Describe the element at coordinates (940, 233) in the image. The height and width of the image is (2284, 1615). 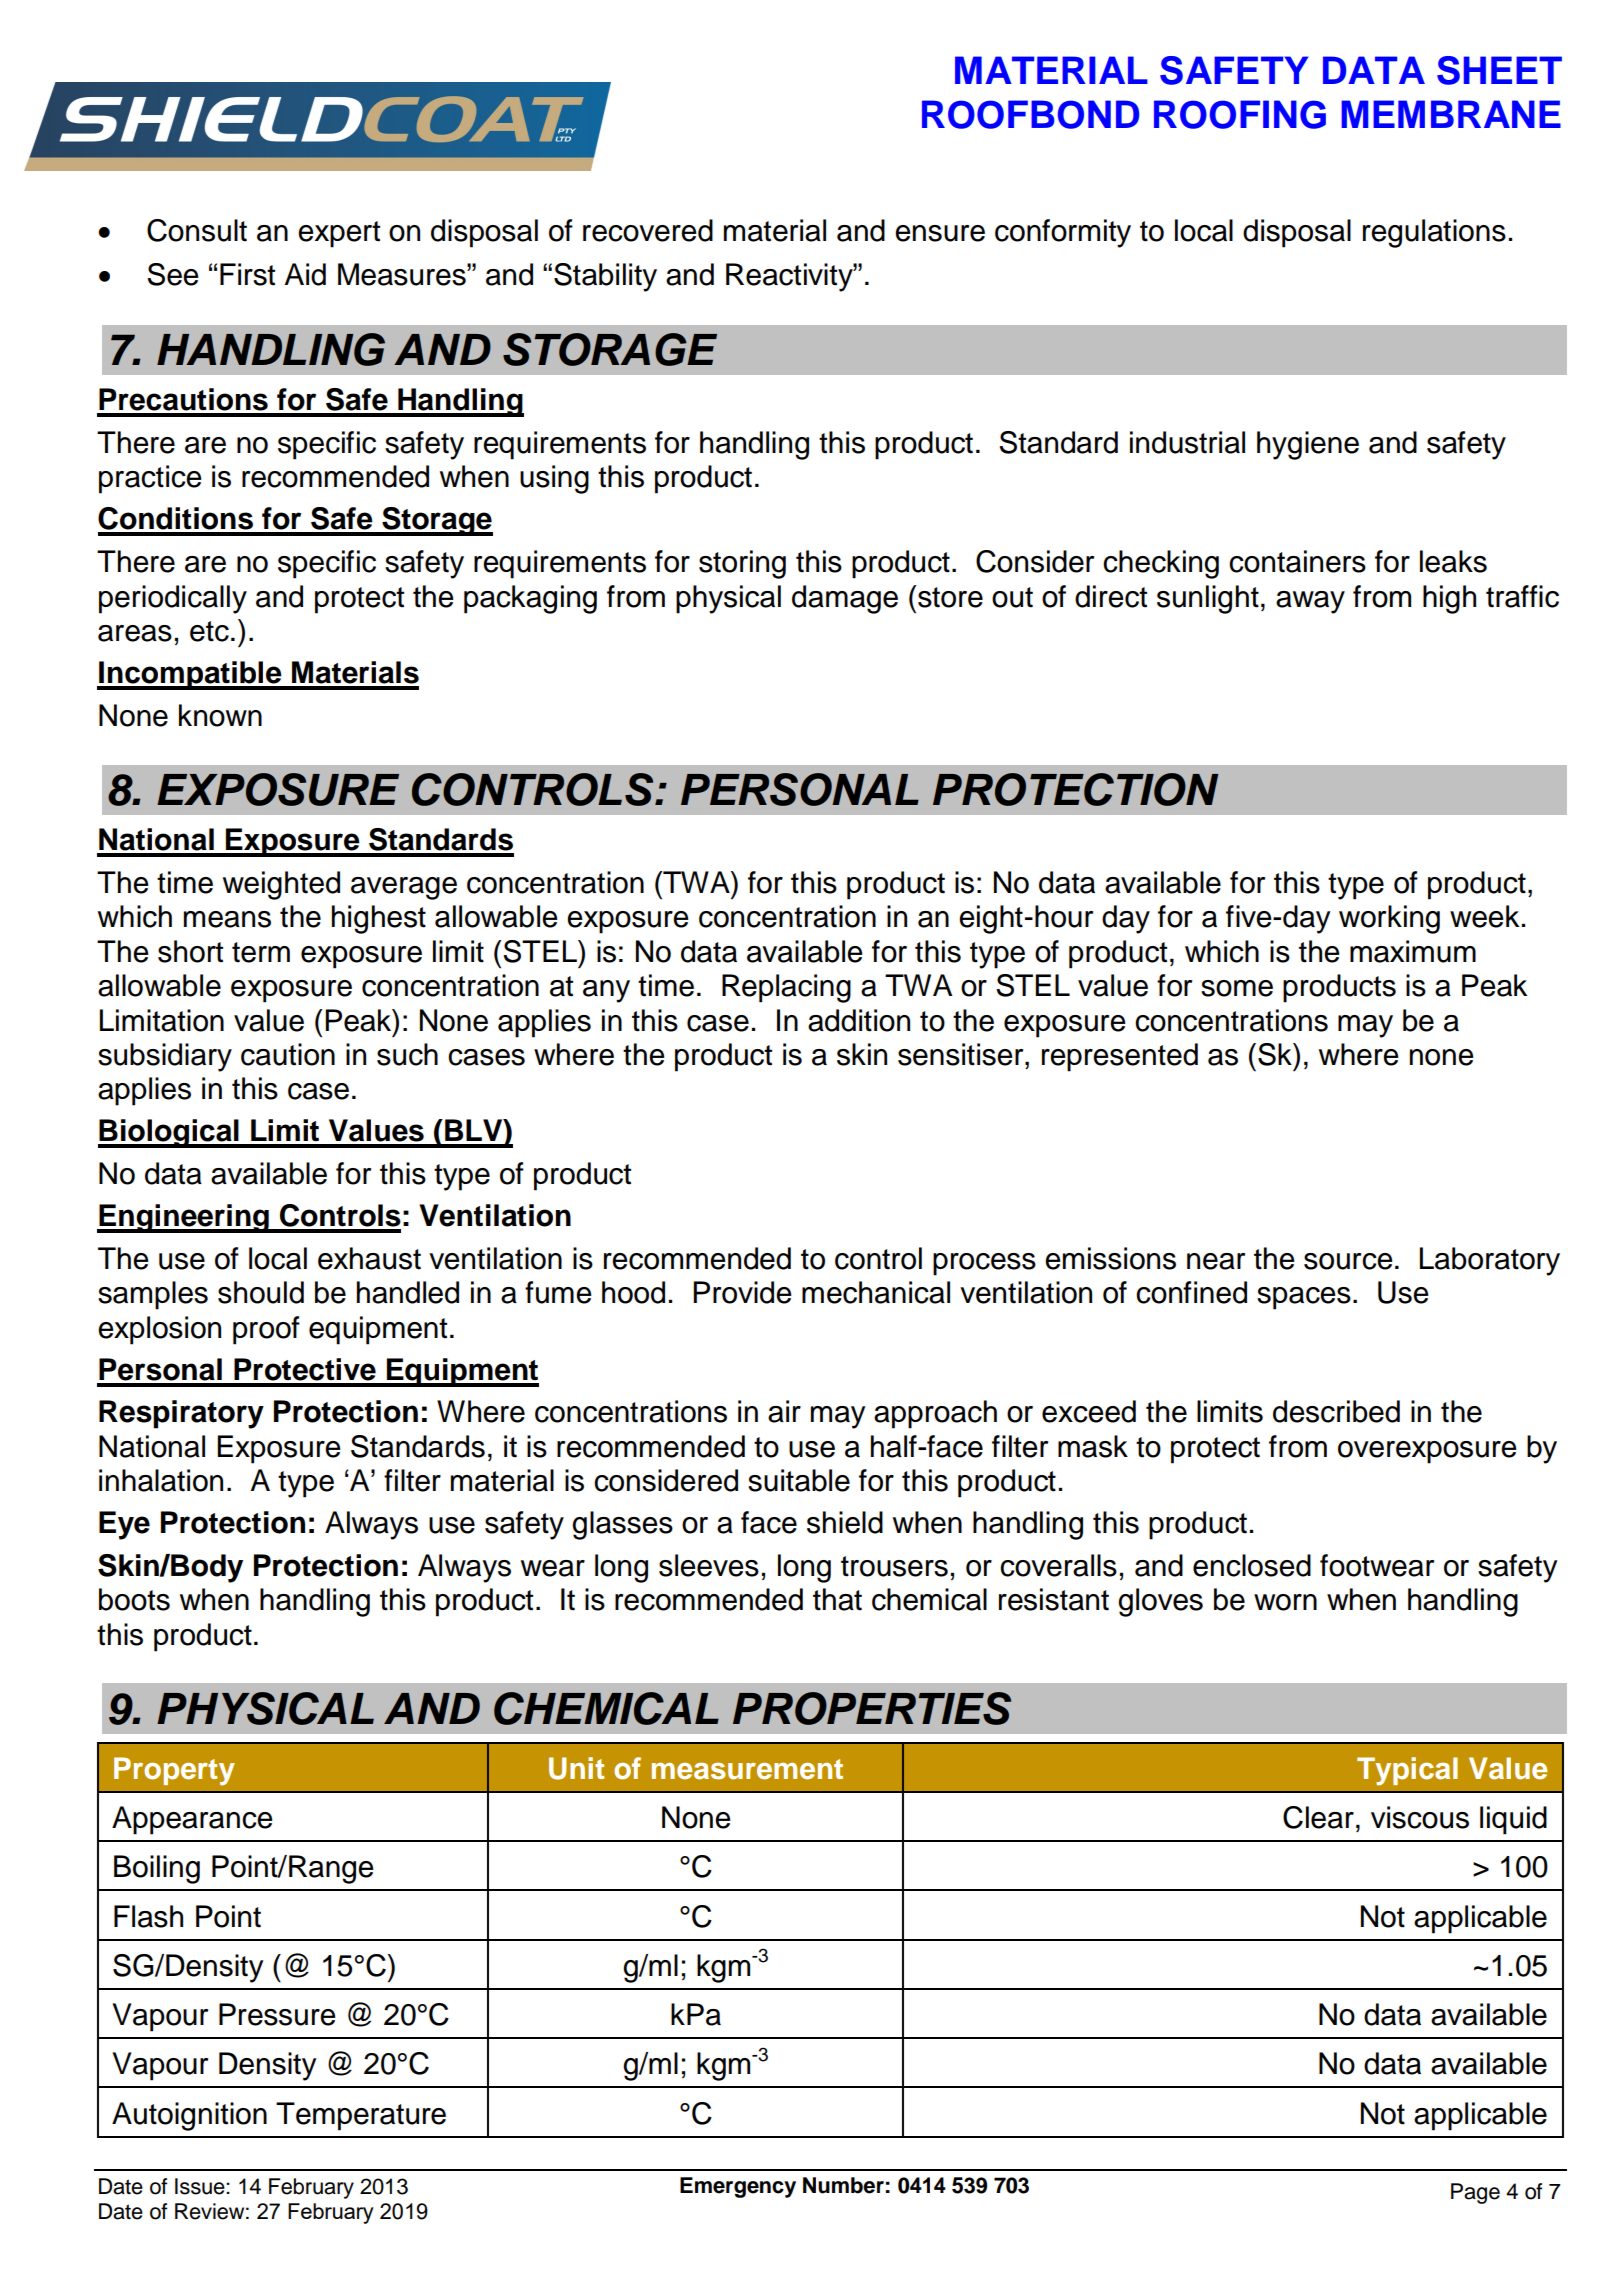
I see `ensure` at that location.
